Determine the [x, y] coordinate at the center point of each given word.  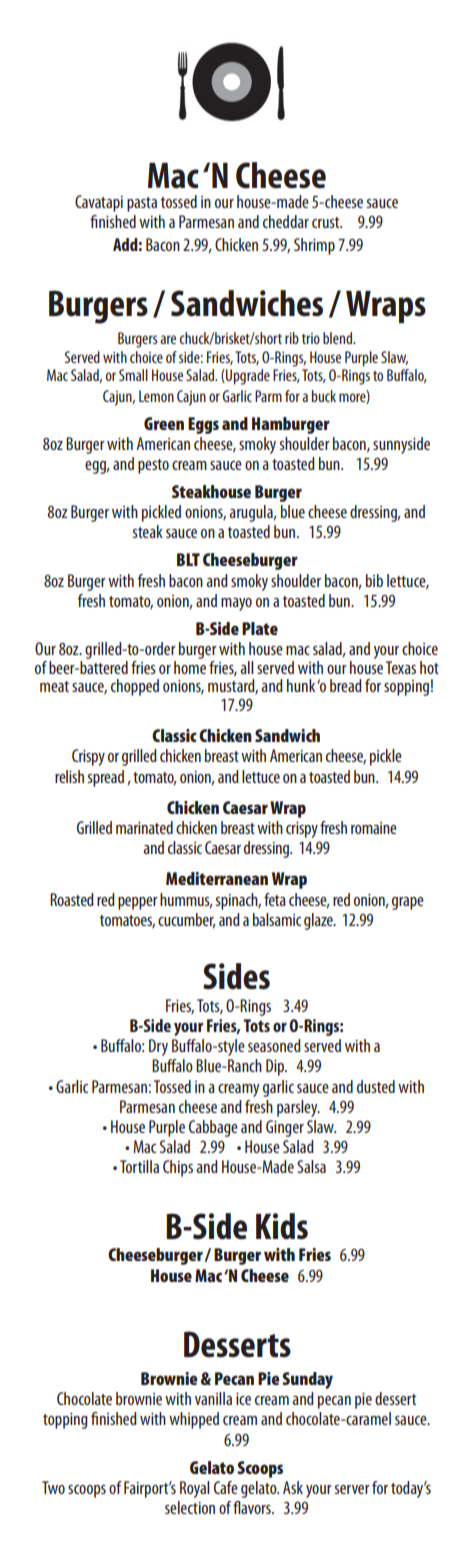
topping [65, 1421]
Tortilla [139, 1166]
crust [327, 222]
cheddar [286, 221]
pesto [153, 466]
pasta [142, 204]
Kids [282, 1226]
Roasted [72, 899]
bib [374, 580]
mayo [236, 604]
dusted [376, 1086]
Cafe [226, 1487]
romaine [374, 828]
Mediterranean [217, 878]
